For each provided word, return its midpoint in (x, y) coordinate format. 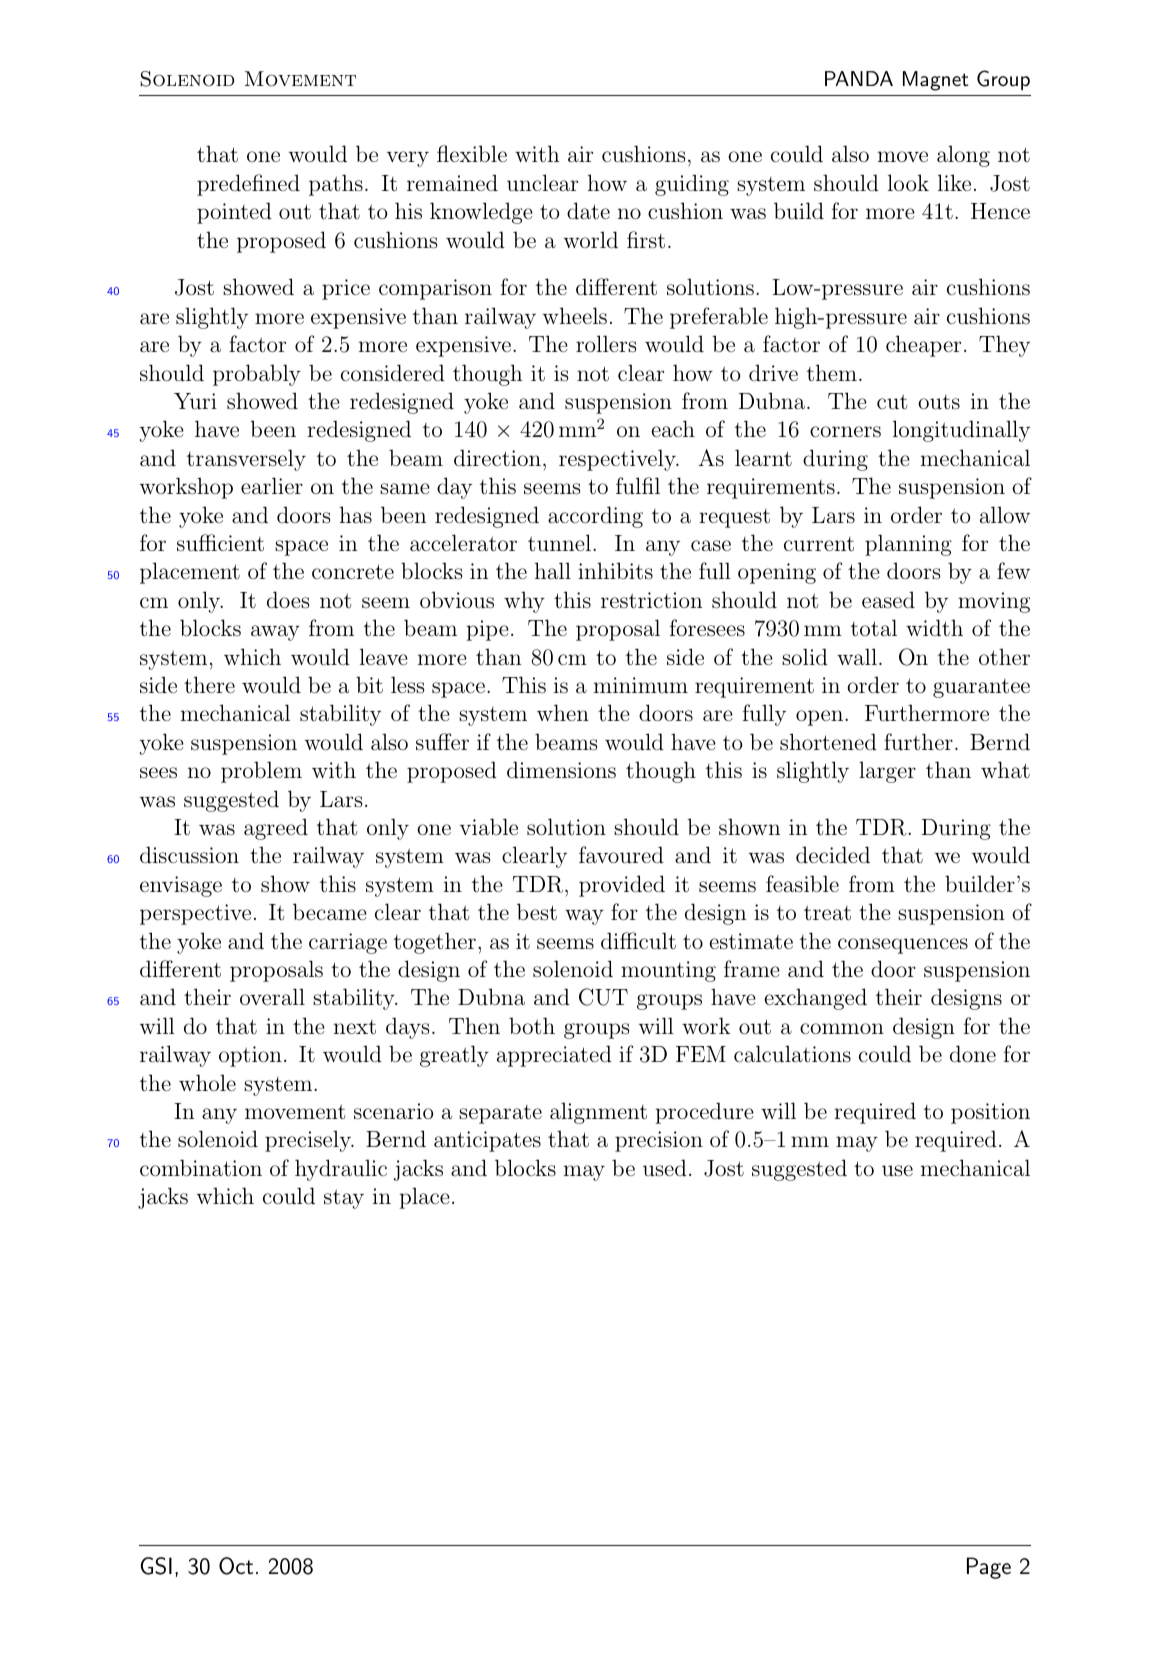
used (665, 1168)
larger (887, 772)
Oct (236, 1566)
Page (989, 1568)
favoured (621, 855)
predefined (248, 185)
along (963, 156)
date (588, 210)
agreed (276, 829)
